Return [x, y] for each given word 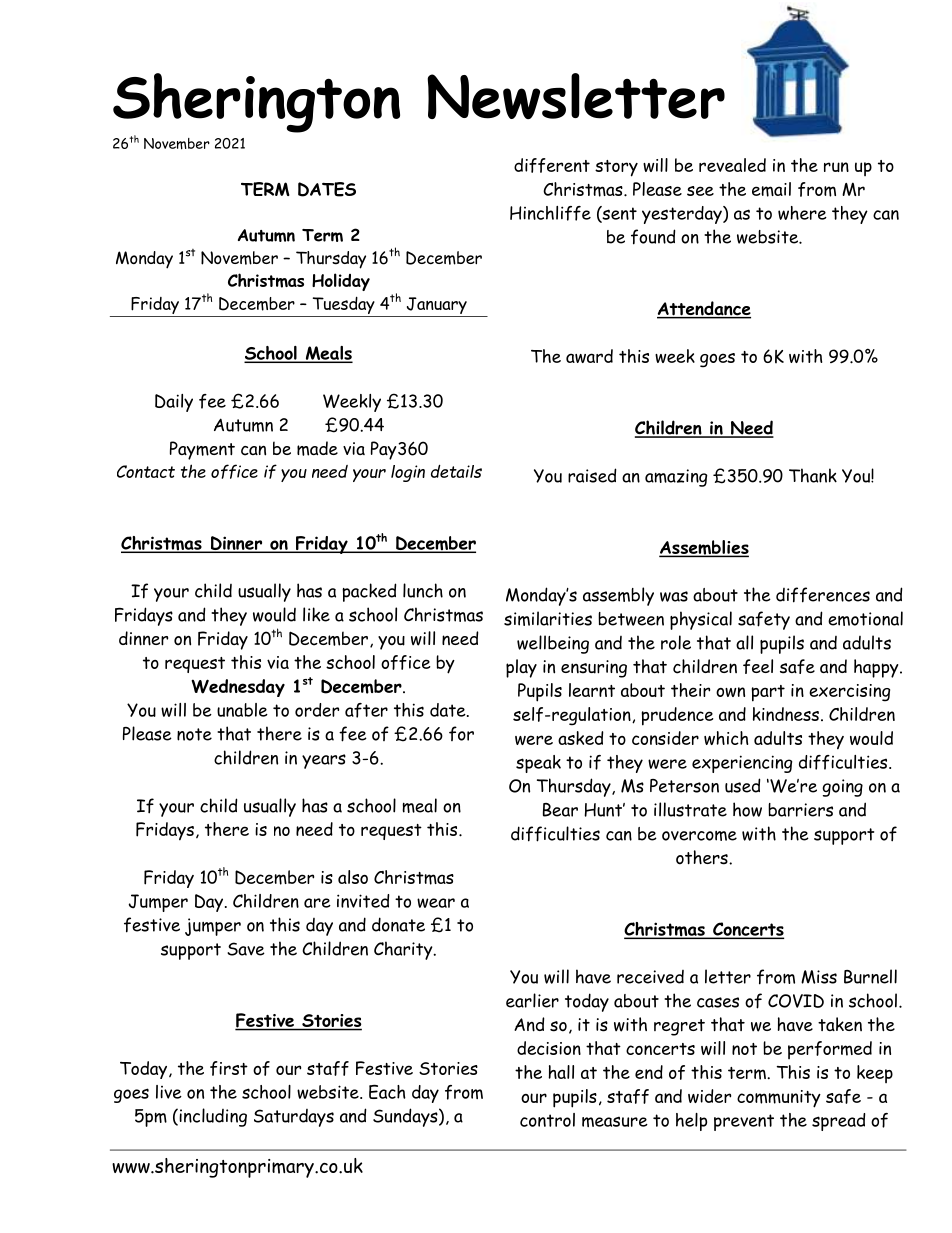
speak [538, 764]
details [456, 471]
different [552, 165]
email [771, 189]
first [229, 1068]
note [194, 734]
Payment [202, 450]
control [547, 1120]
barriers [800, 810]
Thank [813, 475]
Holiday [341, 282]
